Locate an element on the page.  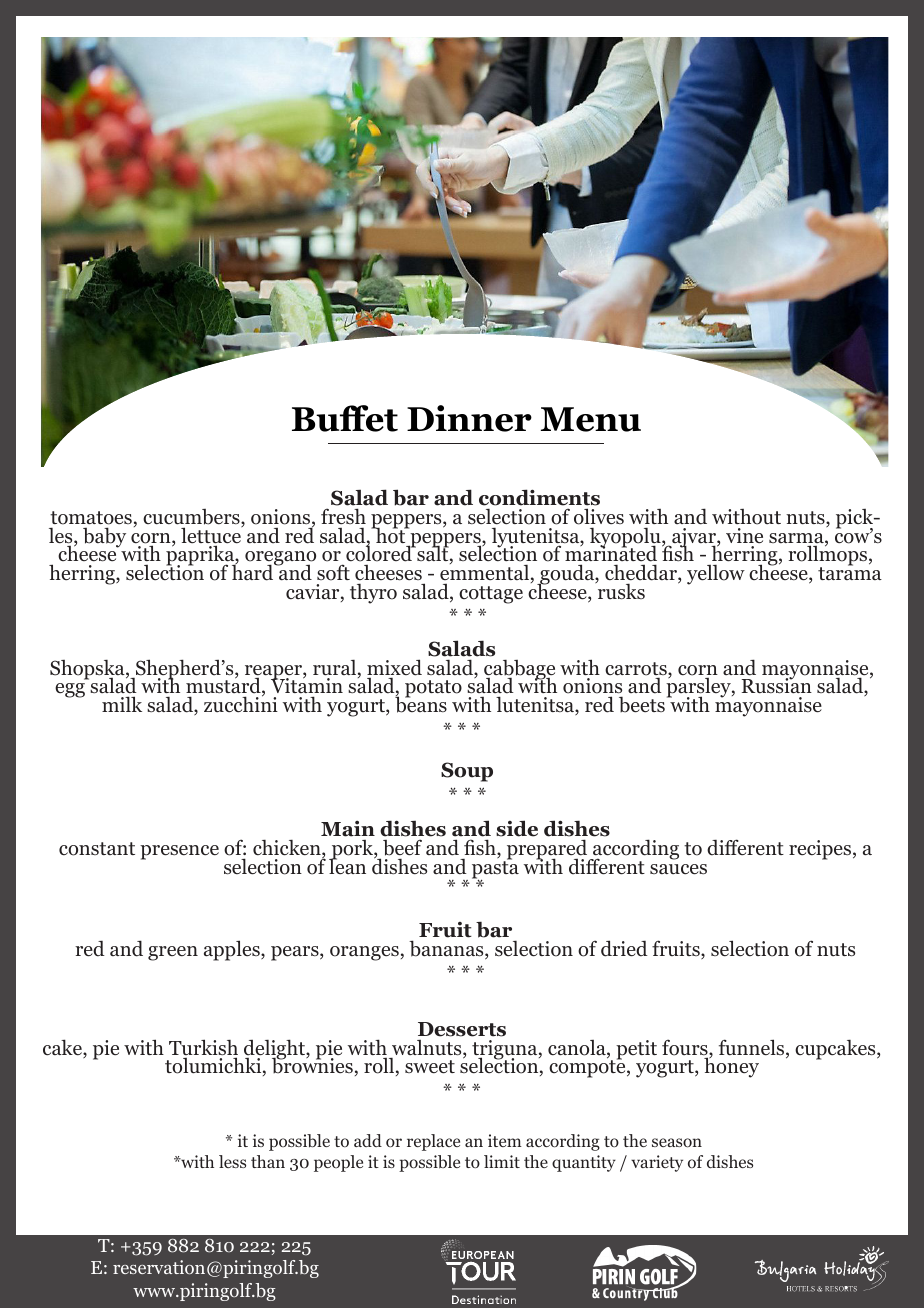
Buffet is located at coordinates (345, 418).
